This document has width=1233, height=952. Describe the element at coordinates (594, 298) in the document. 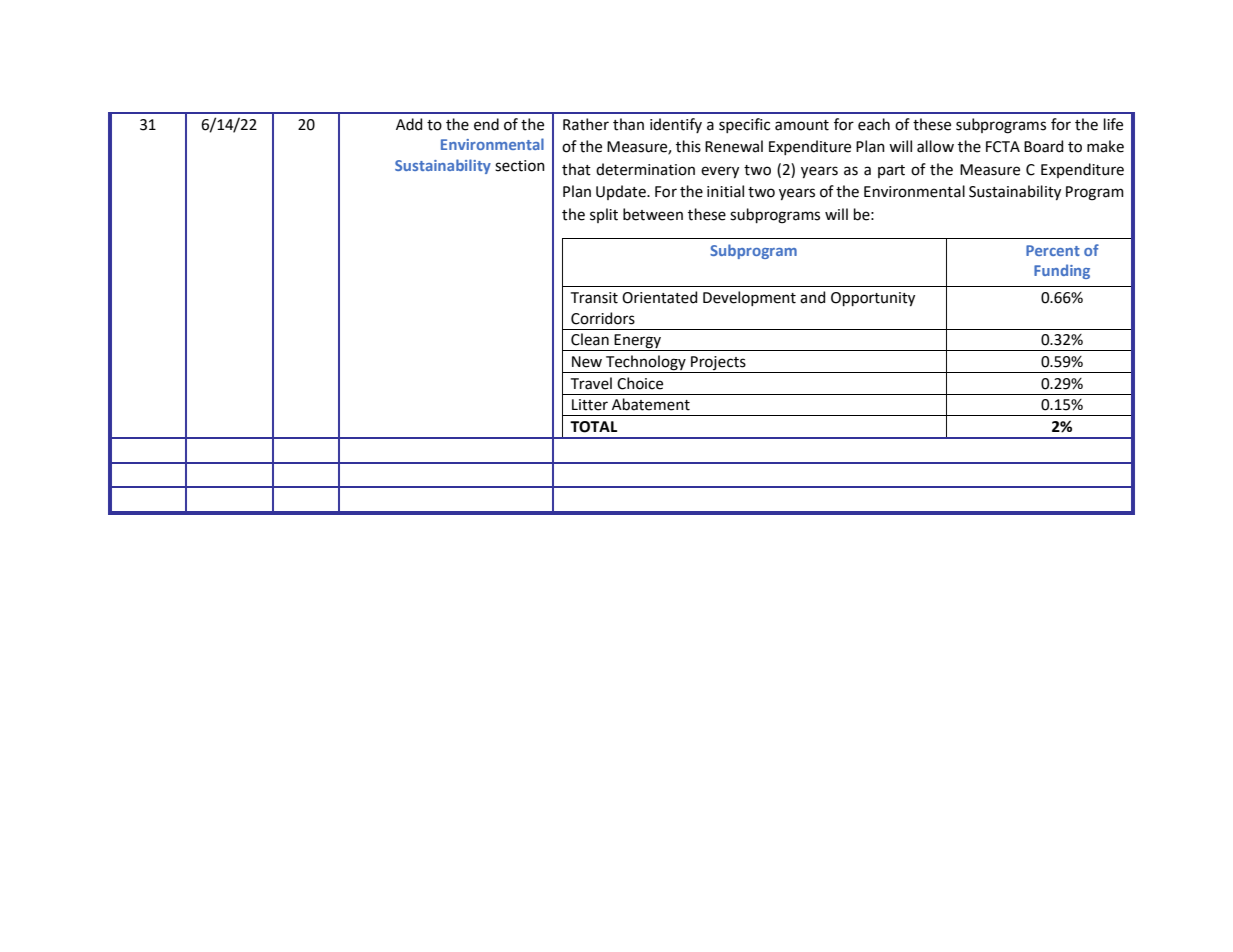

I see `Transit` at that location.
